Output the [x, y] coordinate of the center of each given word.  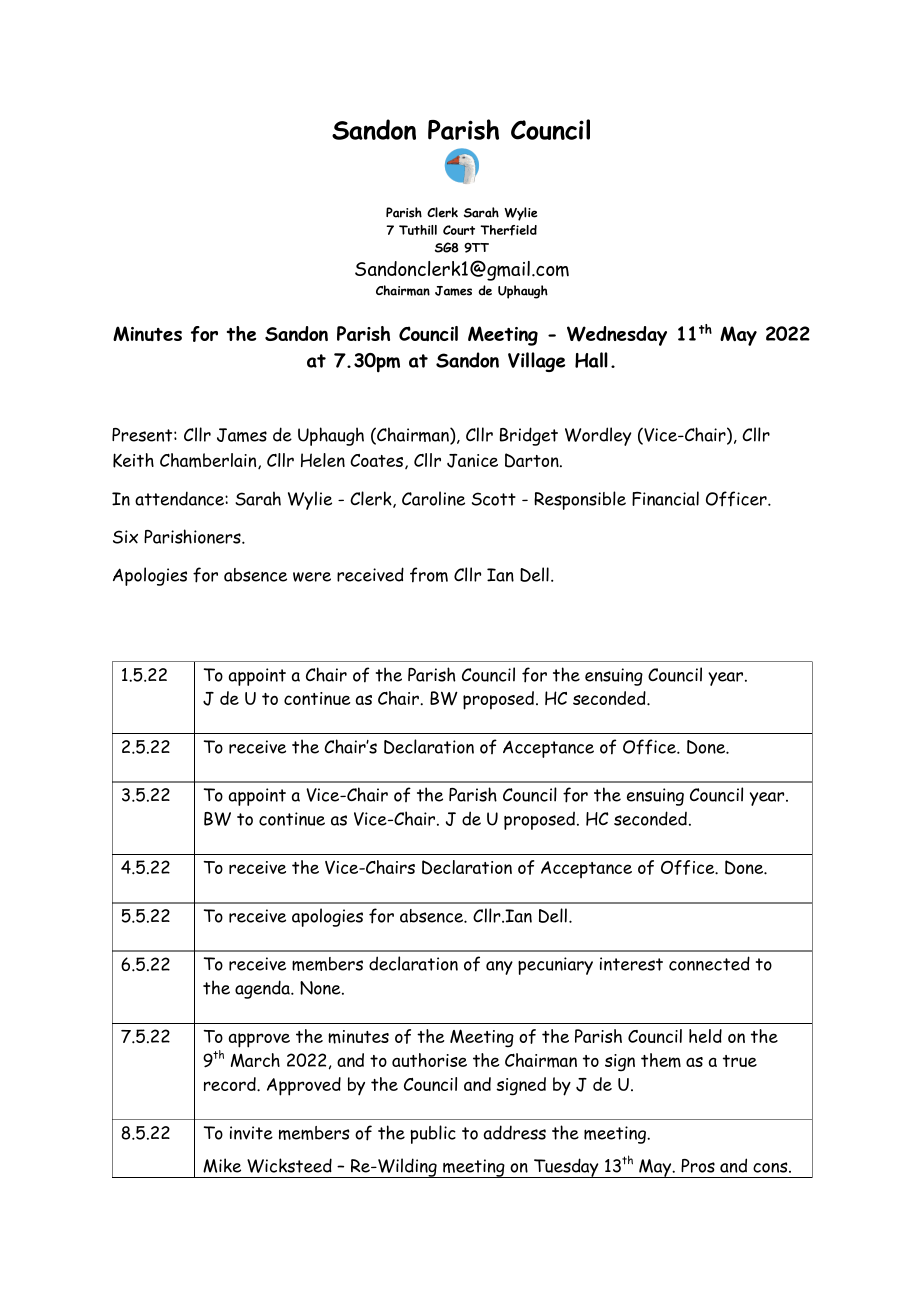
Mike [222, 1165]
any [499, 968]
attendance [180, 498]
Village [536, 362]
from [429, 575]
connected [709, 963]
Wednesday [617, 336]
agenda [263, 989]
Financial [665, 498]
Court [459, 230]
